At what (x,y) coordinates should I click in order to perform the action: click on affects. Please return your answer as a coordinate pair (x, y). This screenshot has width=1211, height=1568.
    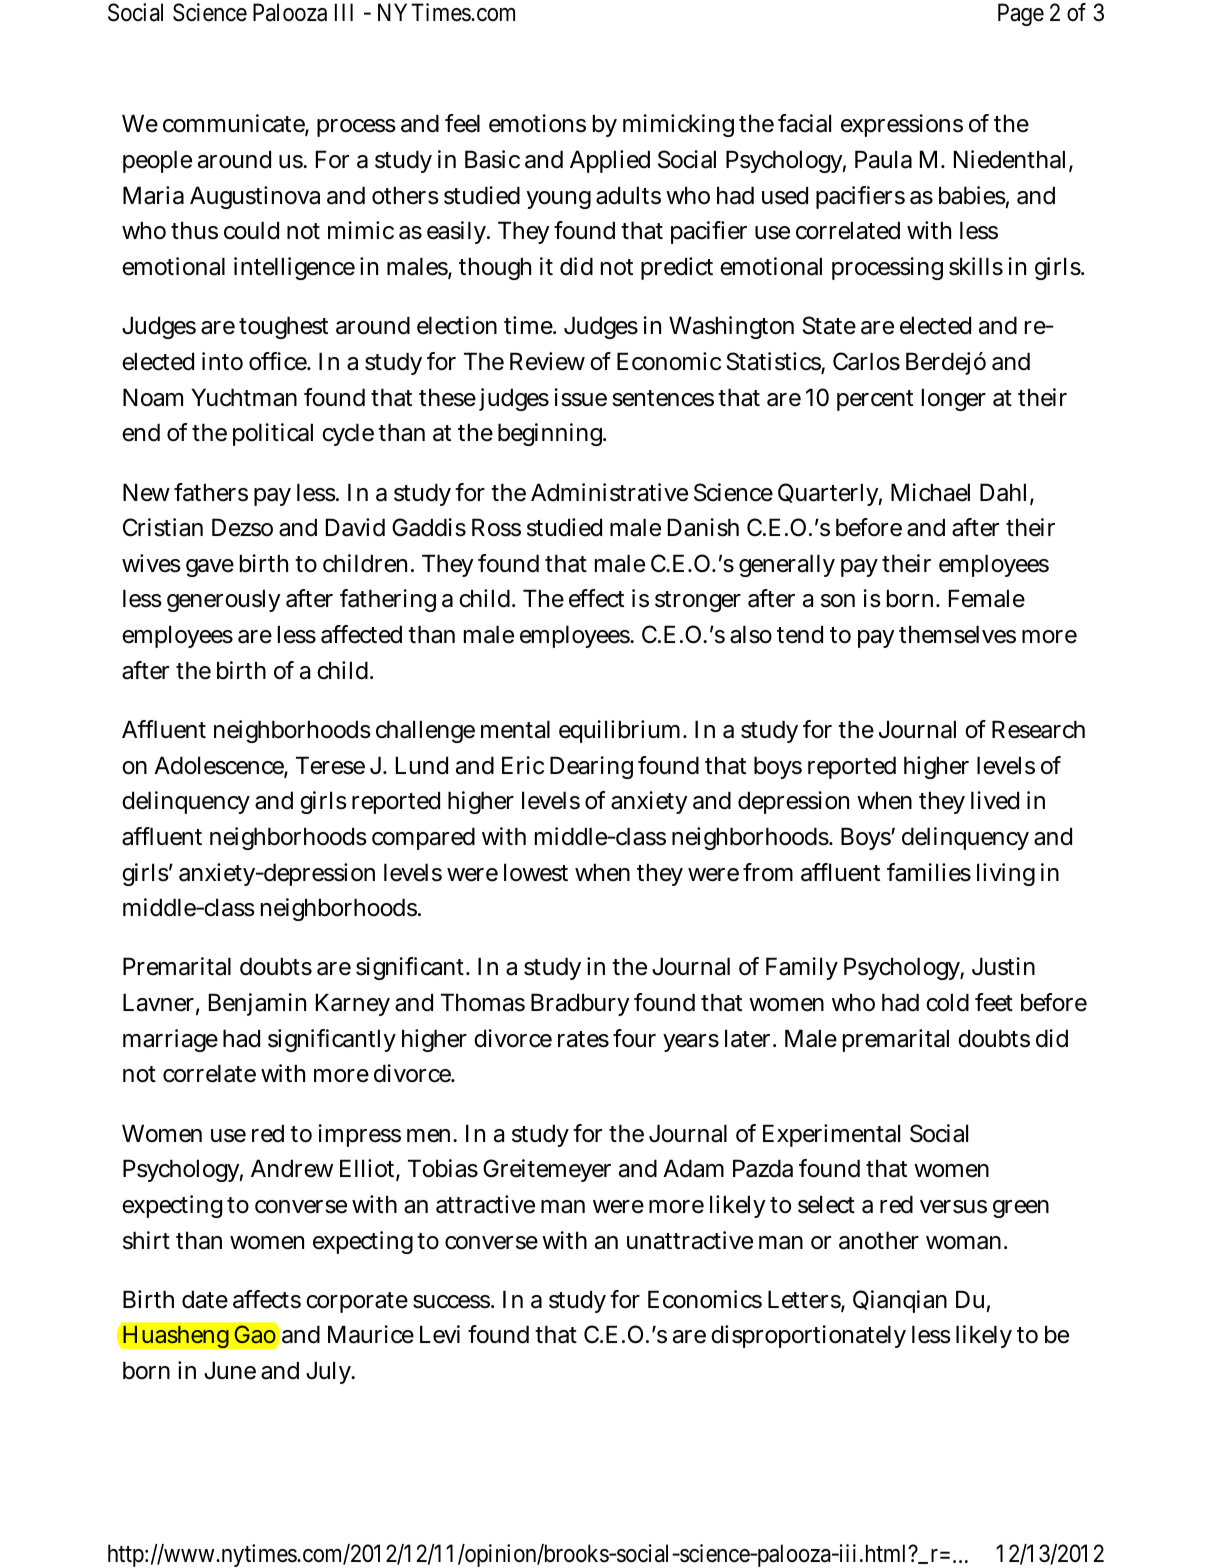
    Looking at the image, I should click on (267, 1299).
